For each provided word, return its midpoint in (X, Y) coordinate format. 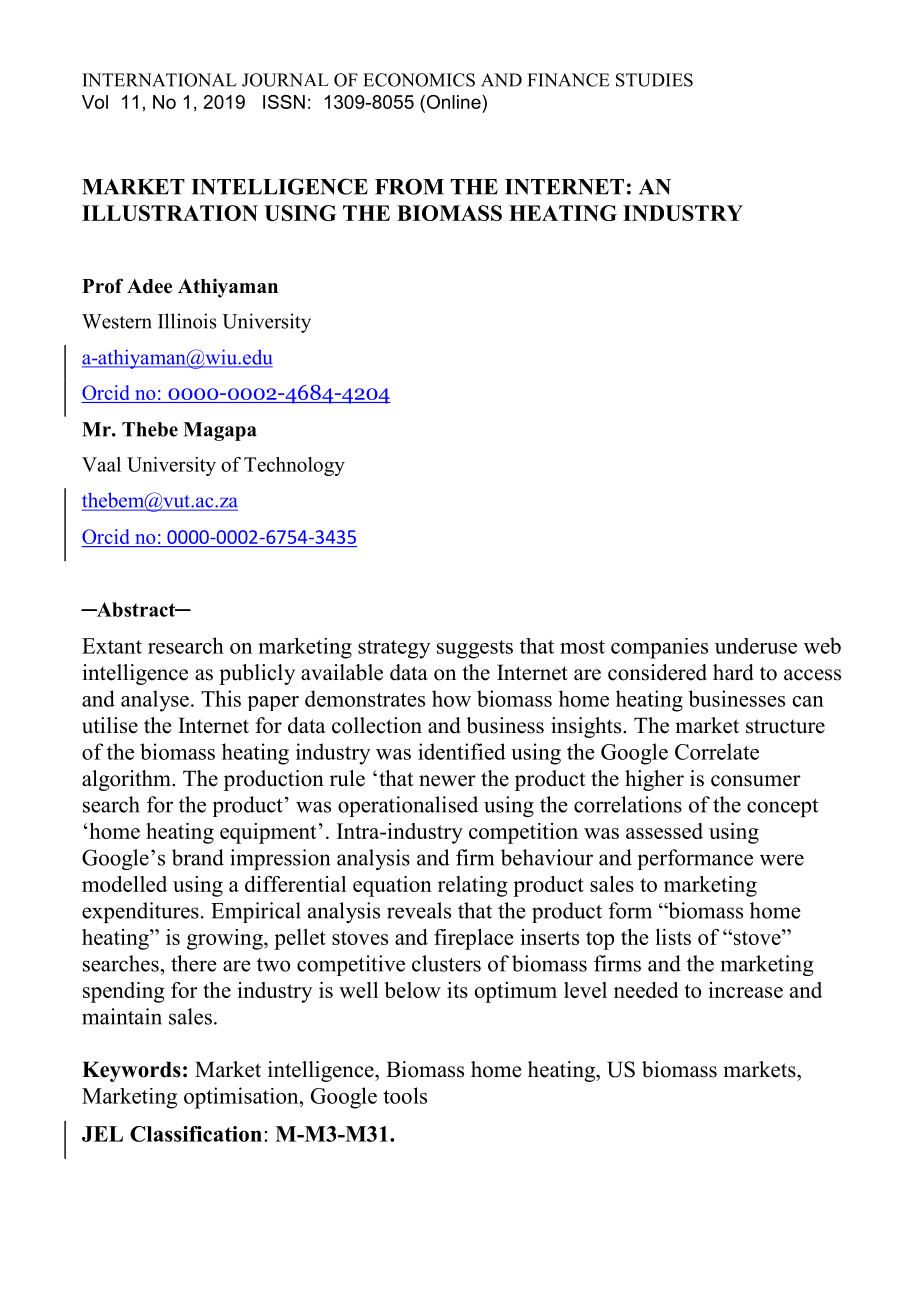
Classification (196, 1134)
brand (198, 857)
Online (453, 103)
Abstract (136, 609)
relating (473, 886)
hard (733, 672)
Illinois (187, 321)
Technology (294, 466)
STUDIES (654, 80)
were (782, 860)
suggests (475, 649)
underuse (756, 646)
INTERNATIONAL (159, 80)
